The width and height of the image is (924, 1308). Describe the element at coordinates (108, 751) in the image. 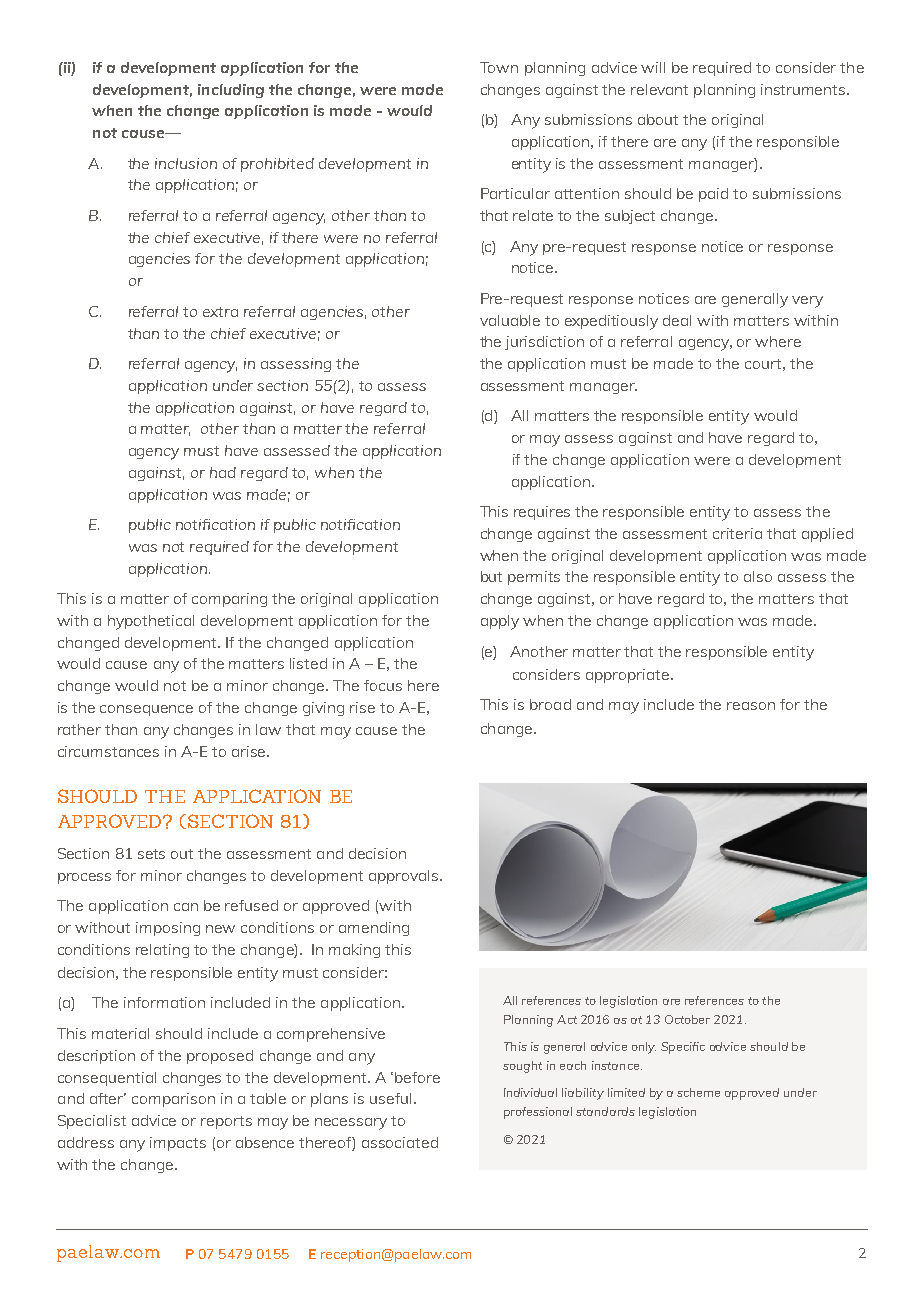

I see `circumstances` at that location.
